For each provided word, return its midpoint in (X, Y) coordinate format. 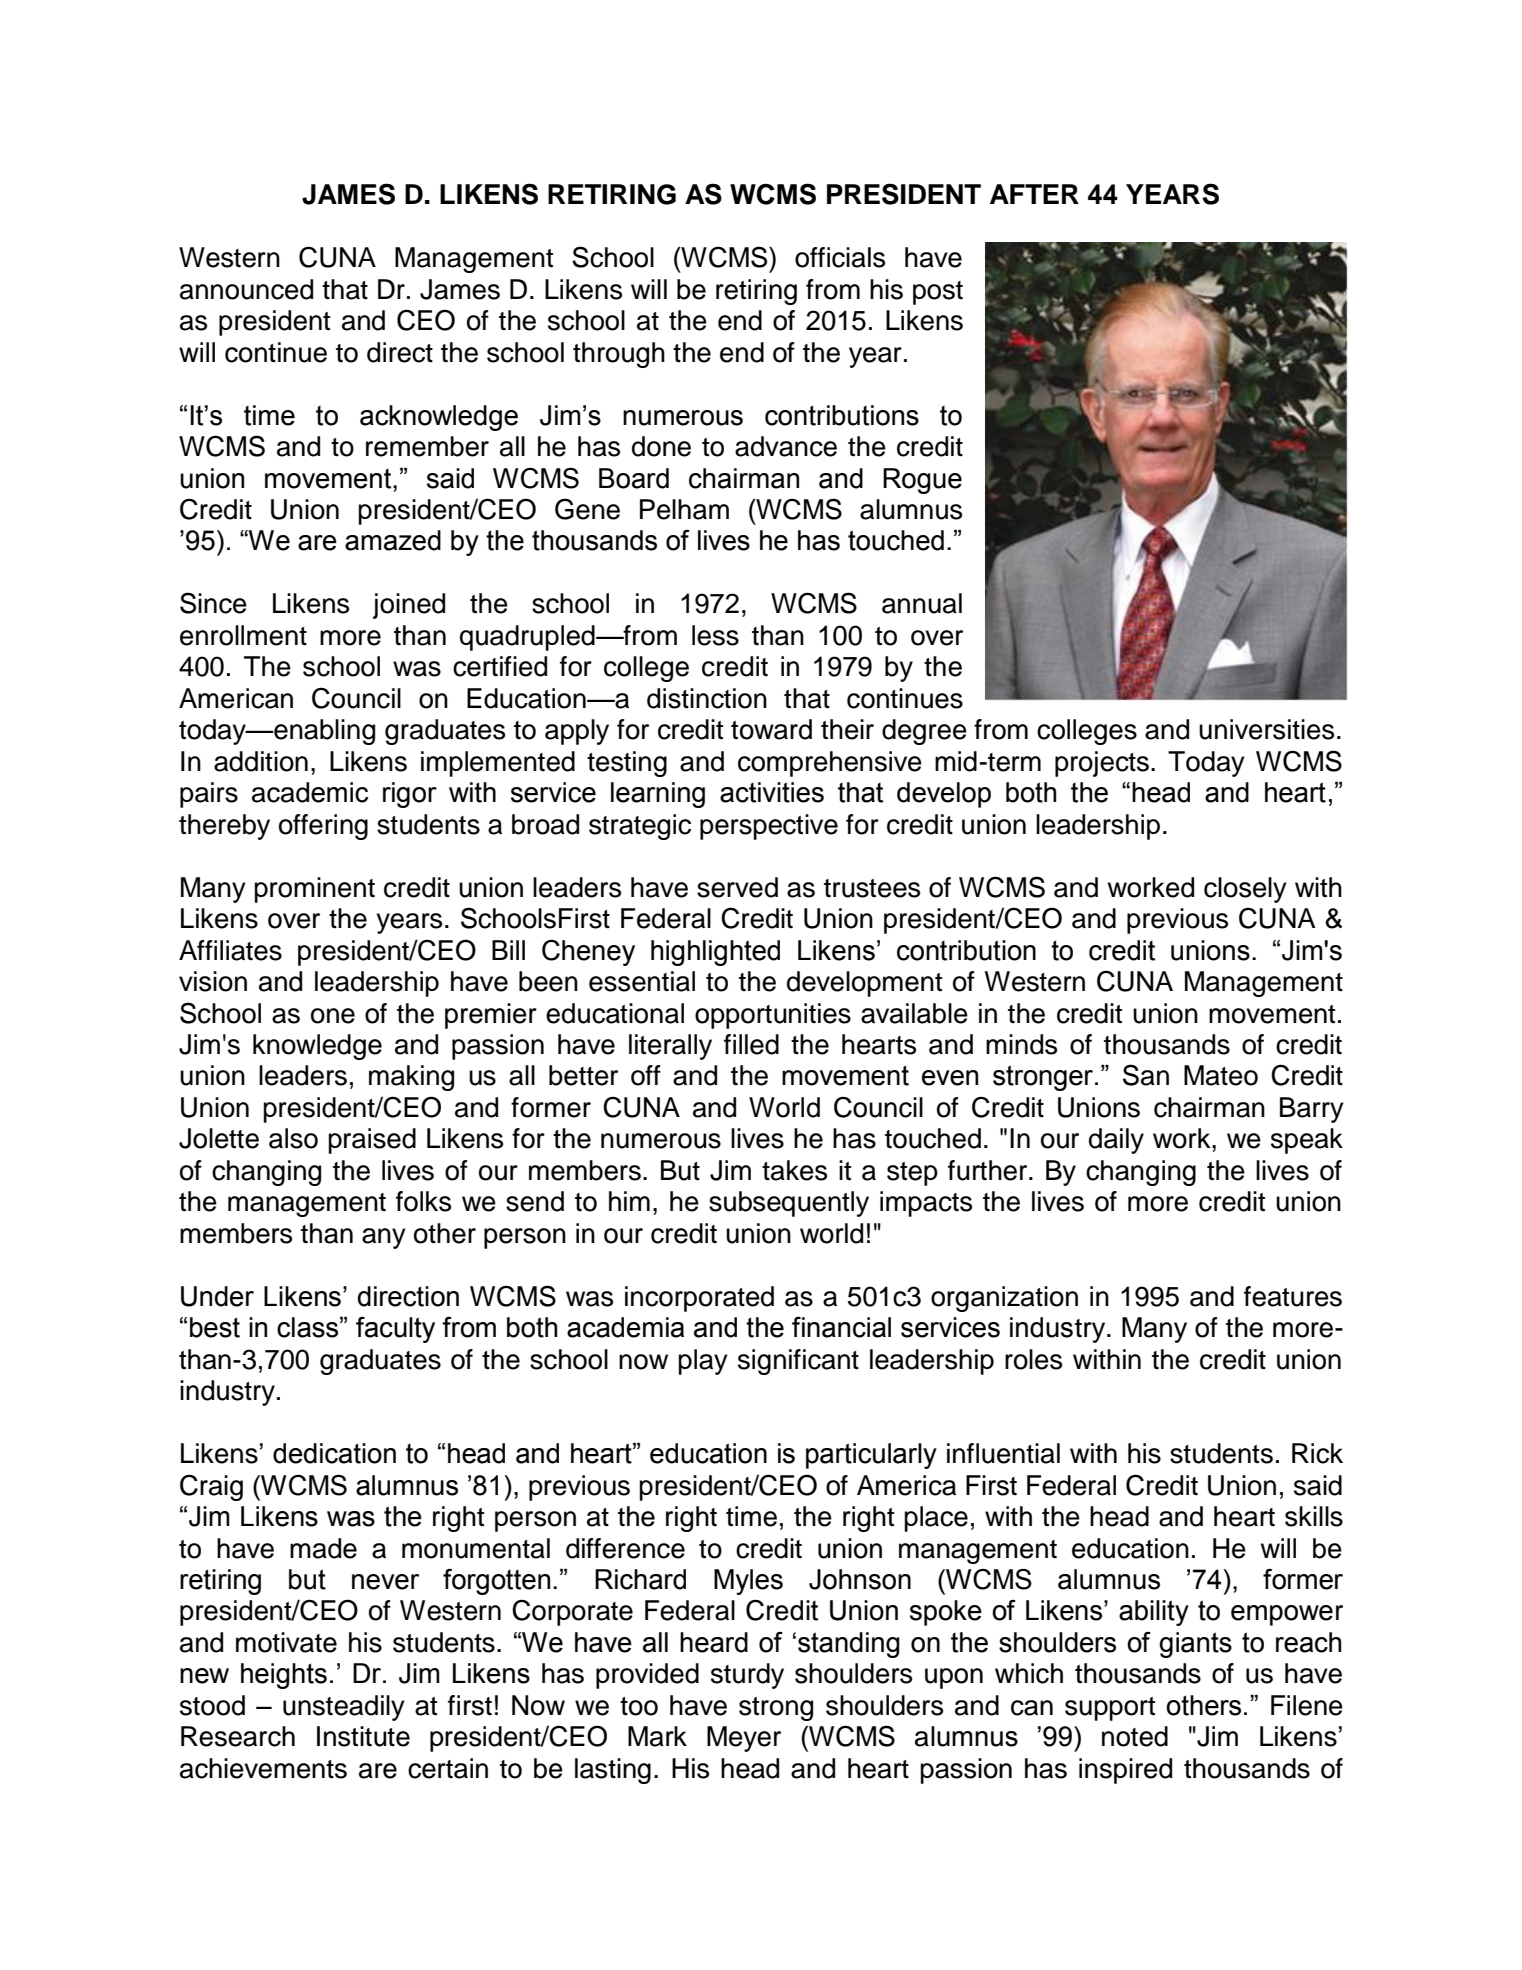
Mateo (1221, 1075)
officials (840, 257)
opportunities (773, 1016)
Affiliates (230, 950)
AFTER (1034, 194)
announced (246, 289)
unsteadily (344, 1708)
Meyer (744, 1739)
